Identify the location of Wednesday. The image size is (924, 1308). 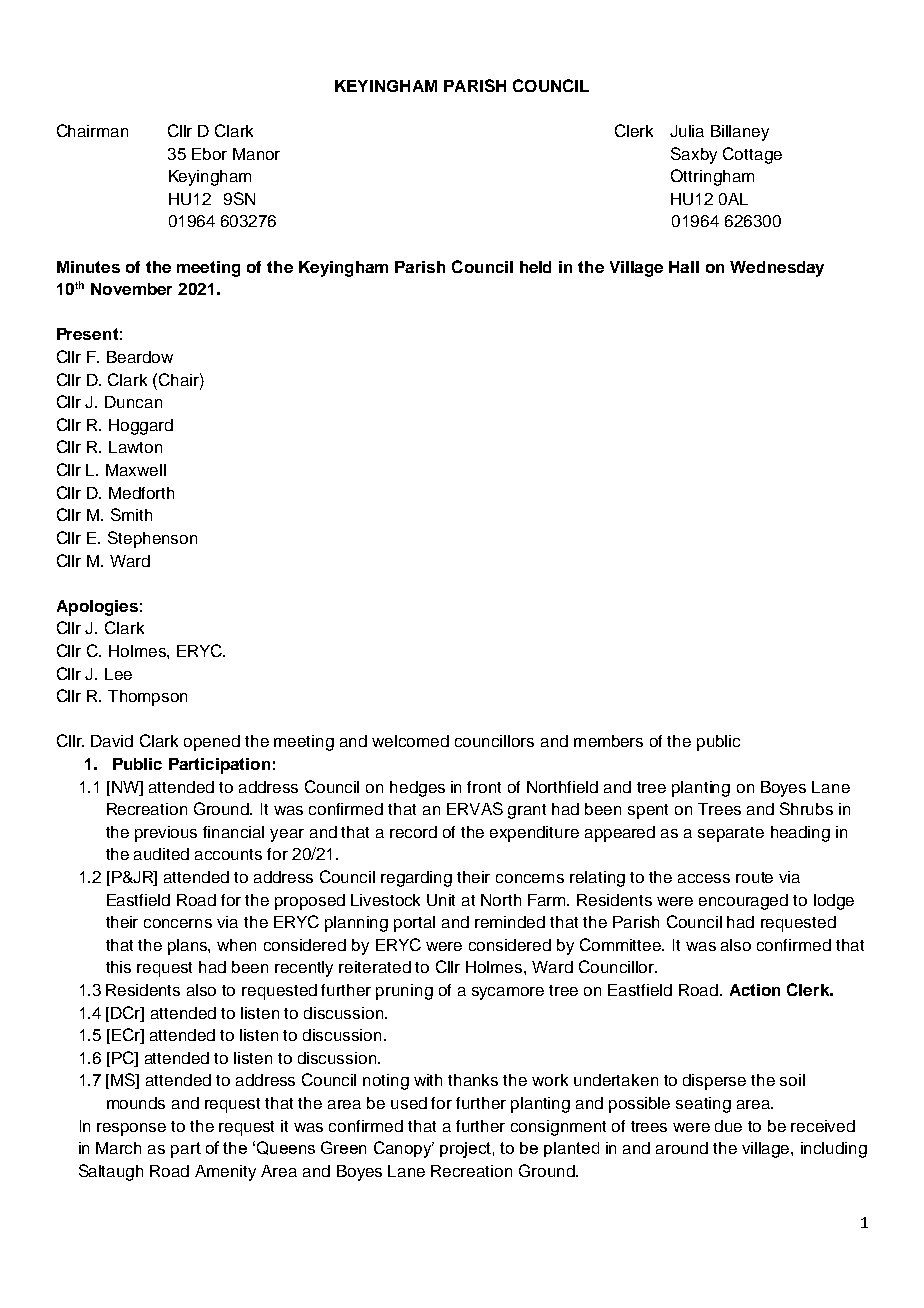
(777, 269).
